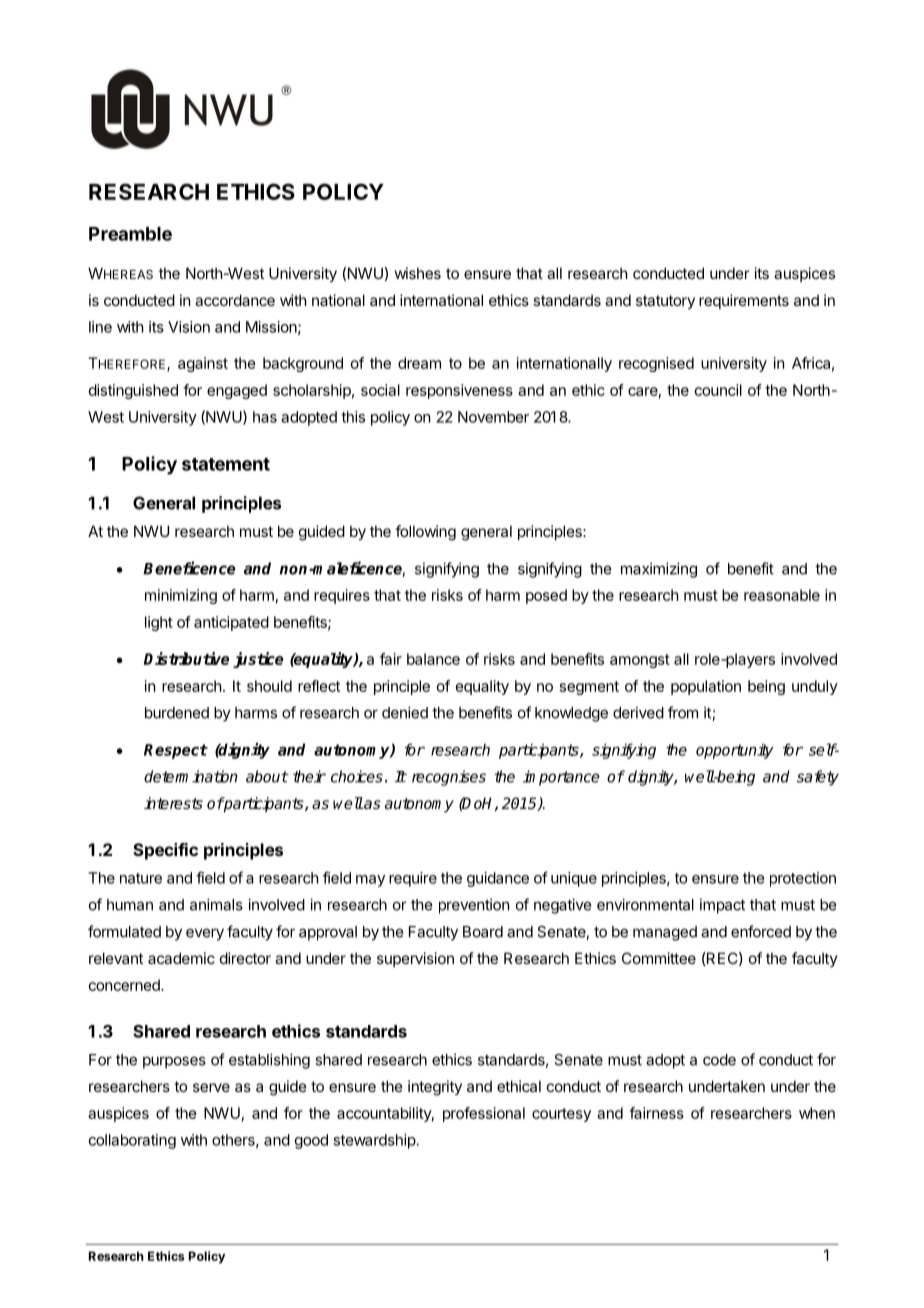 This screenshot has width=924, height=1308. Describe the element at coordinates (418, 273) in the screenshot. I see `wishes` at that location.
